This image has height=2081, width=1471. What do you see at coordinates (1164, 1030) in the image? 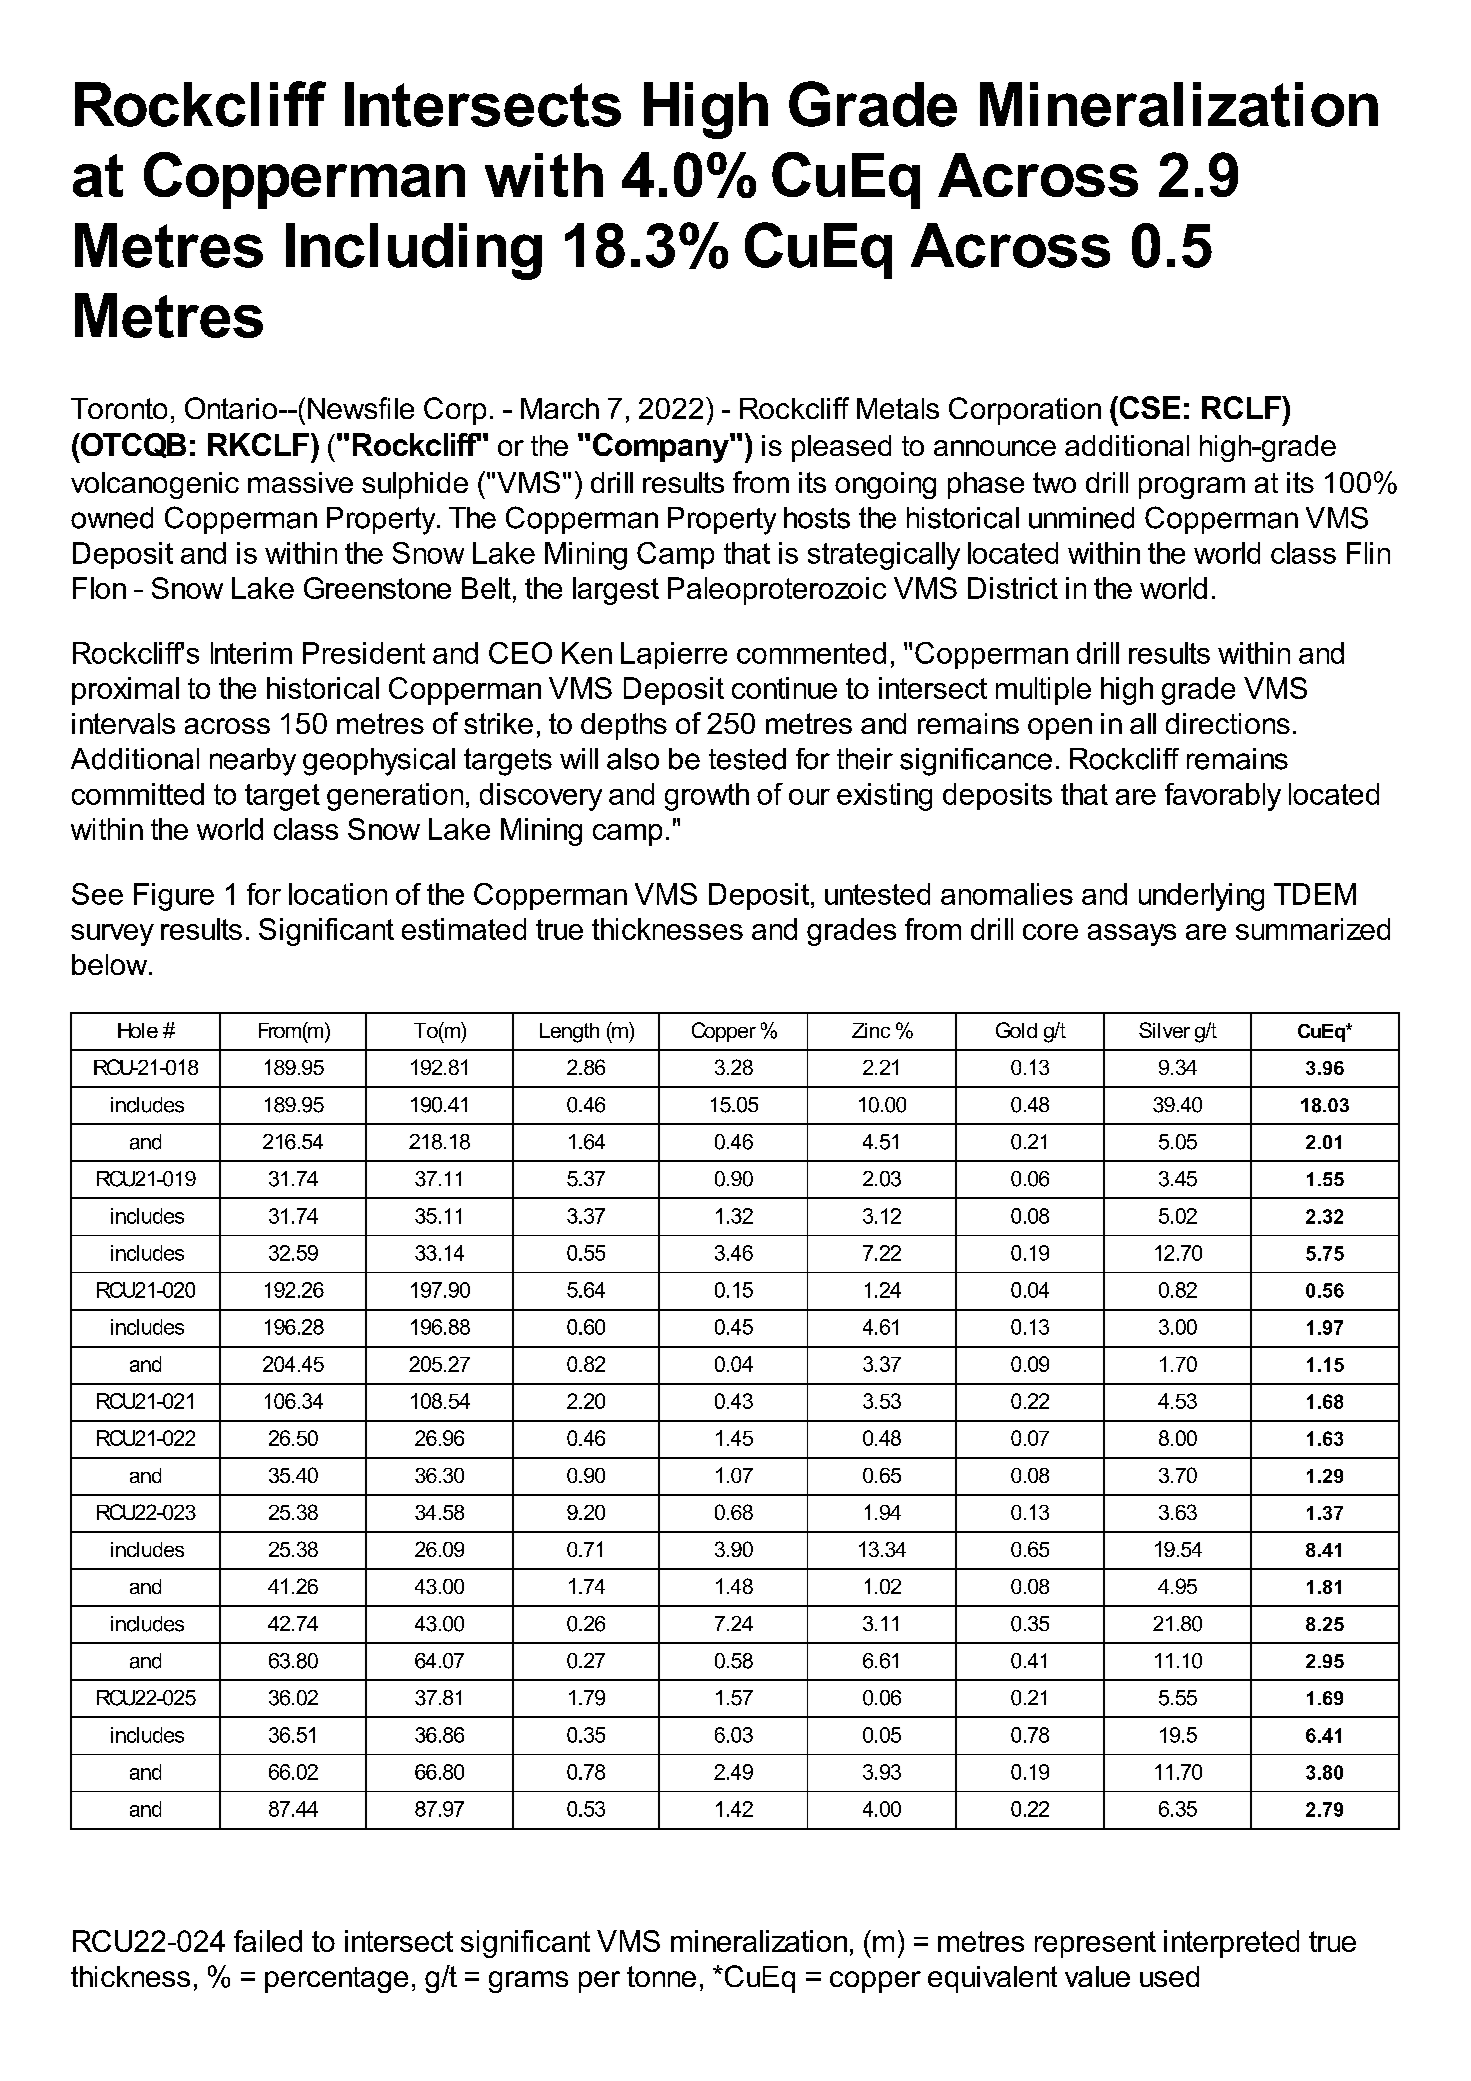
I see `Silver` at bounding box center [1164, 1030].
